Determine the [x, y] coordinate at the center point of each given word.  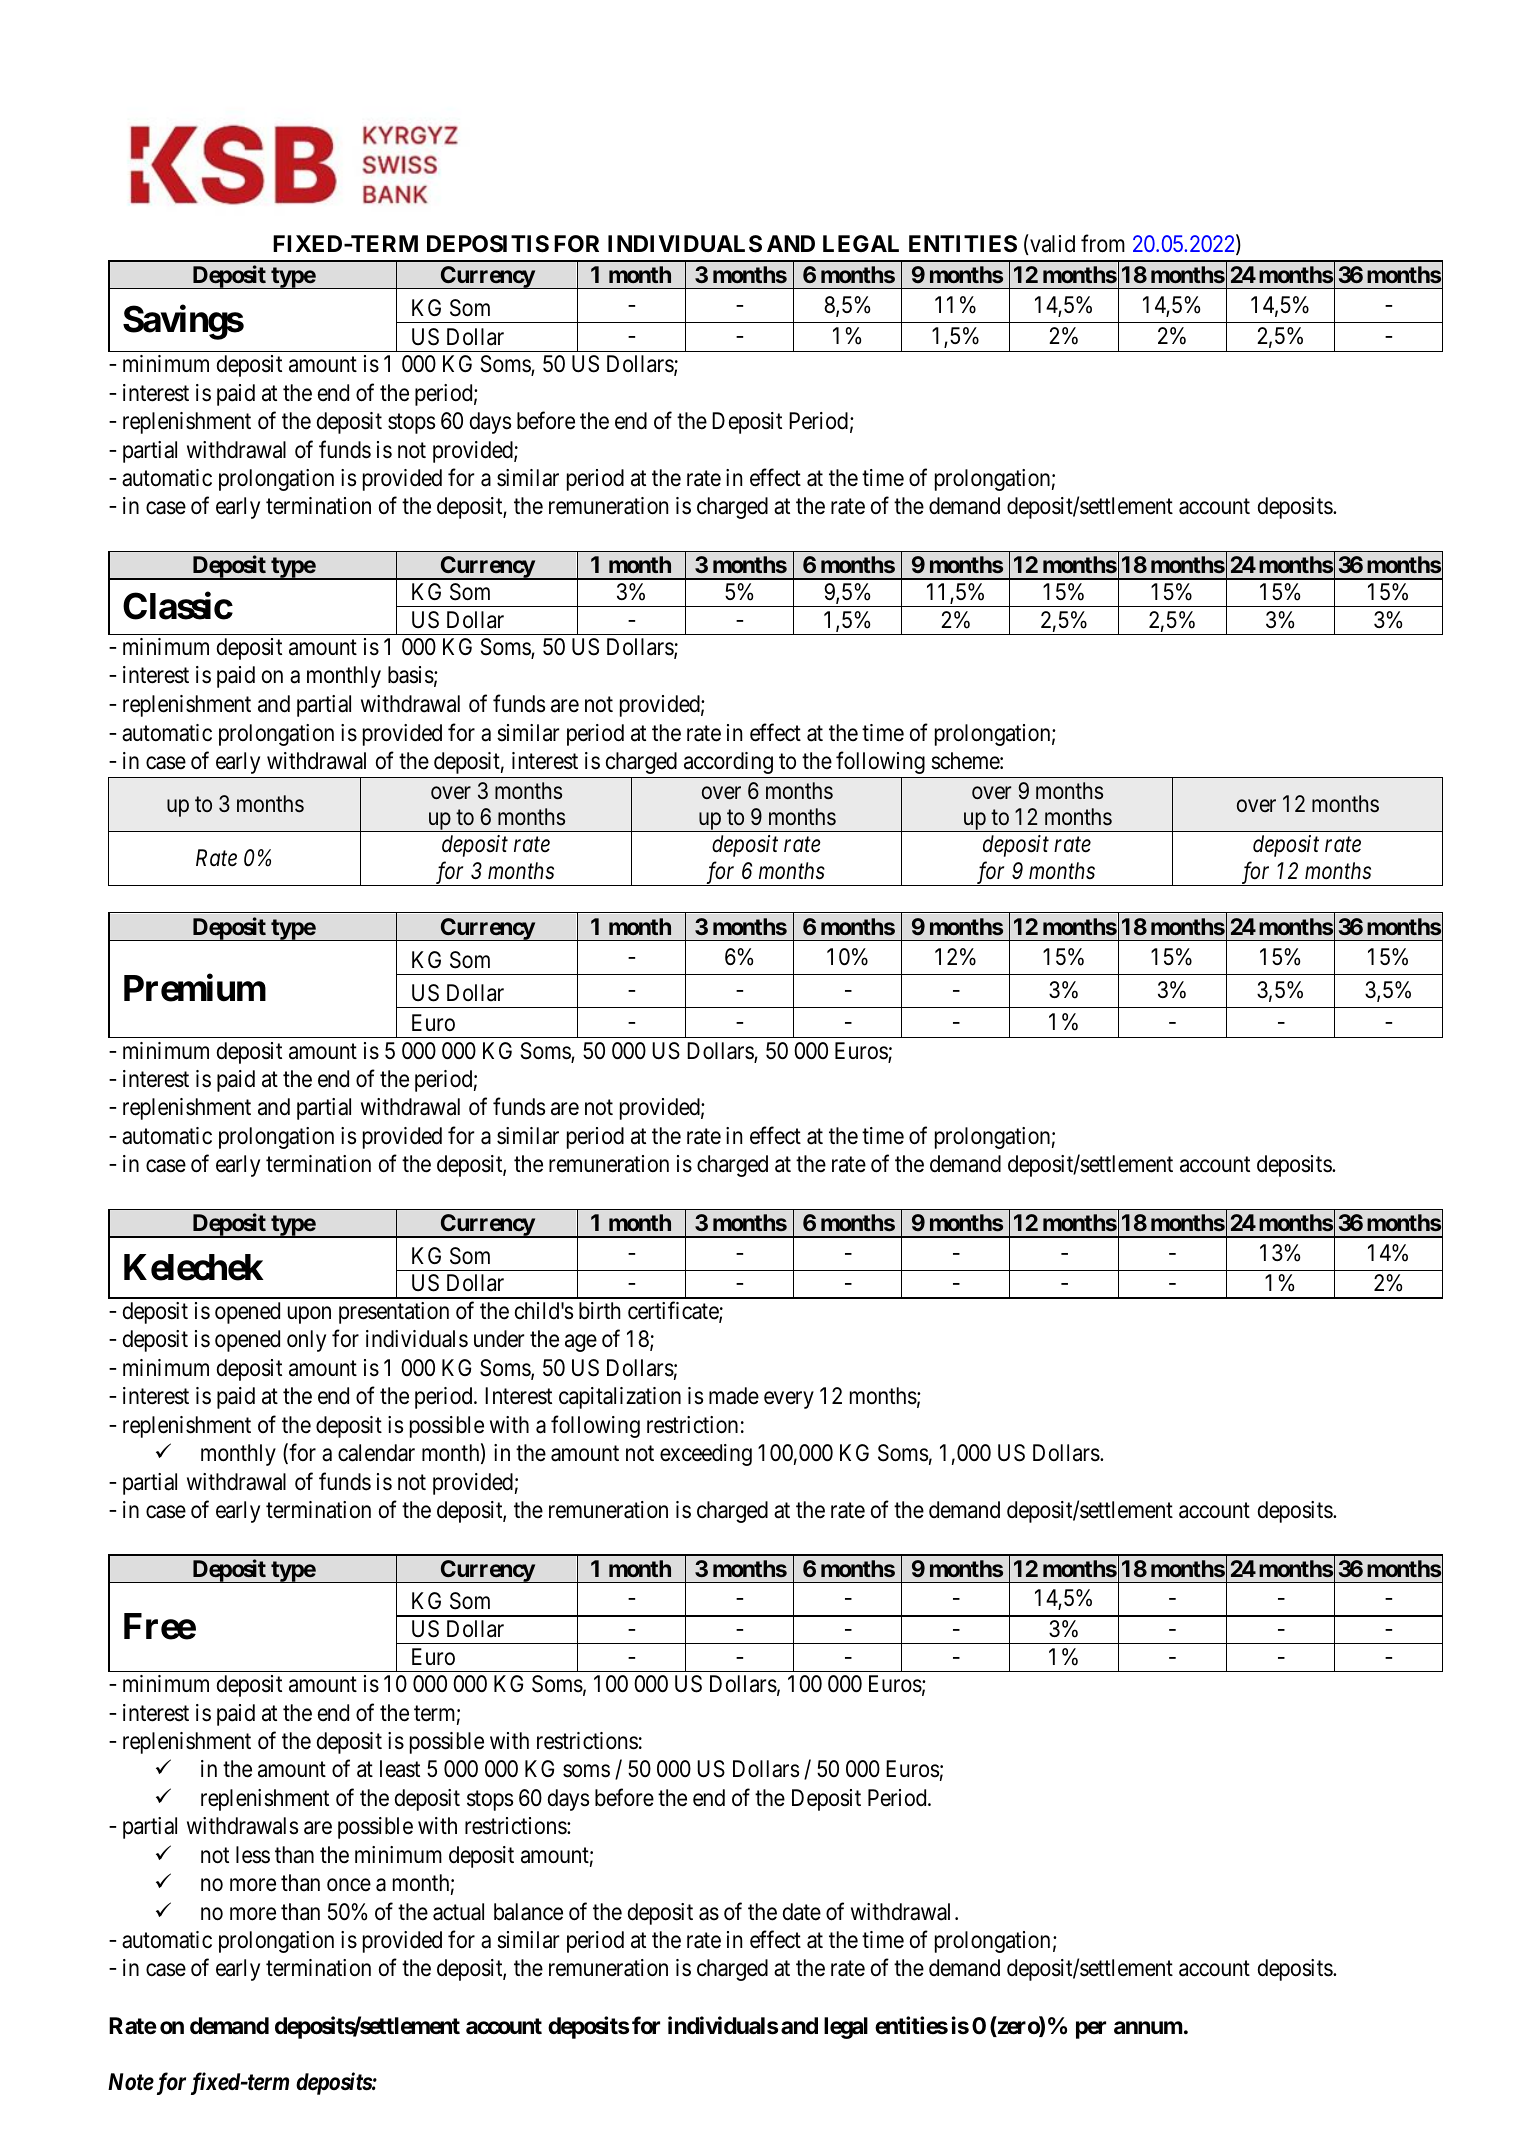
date [802, 1912]
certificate [674, 1311]
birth [600, 1311]
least [400, 1769]
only [306, 1341]
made [734, 1396]
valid [1051, 245]
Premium [195, 988]
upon [309, 1315]
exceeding [706, 1455]
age [581, 1343]
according [728, 763]
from [1103, 244]
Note [131, 2082]
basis [411, 675]
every [789, 1400]
